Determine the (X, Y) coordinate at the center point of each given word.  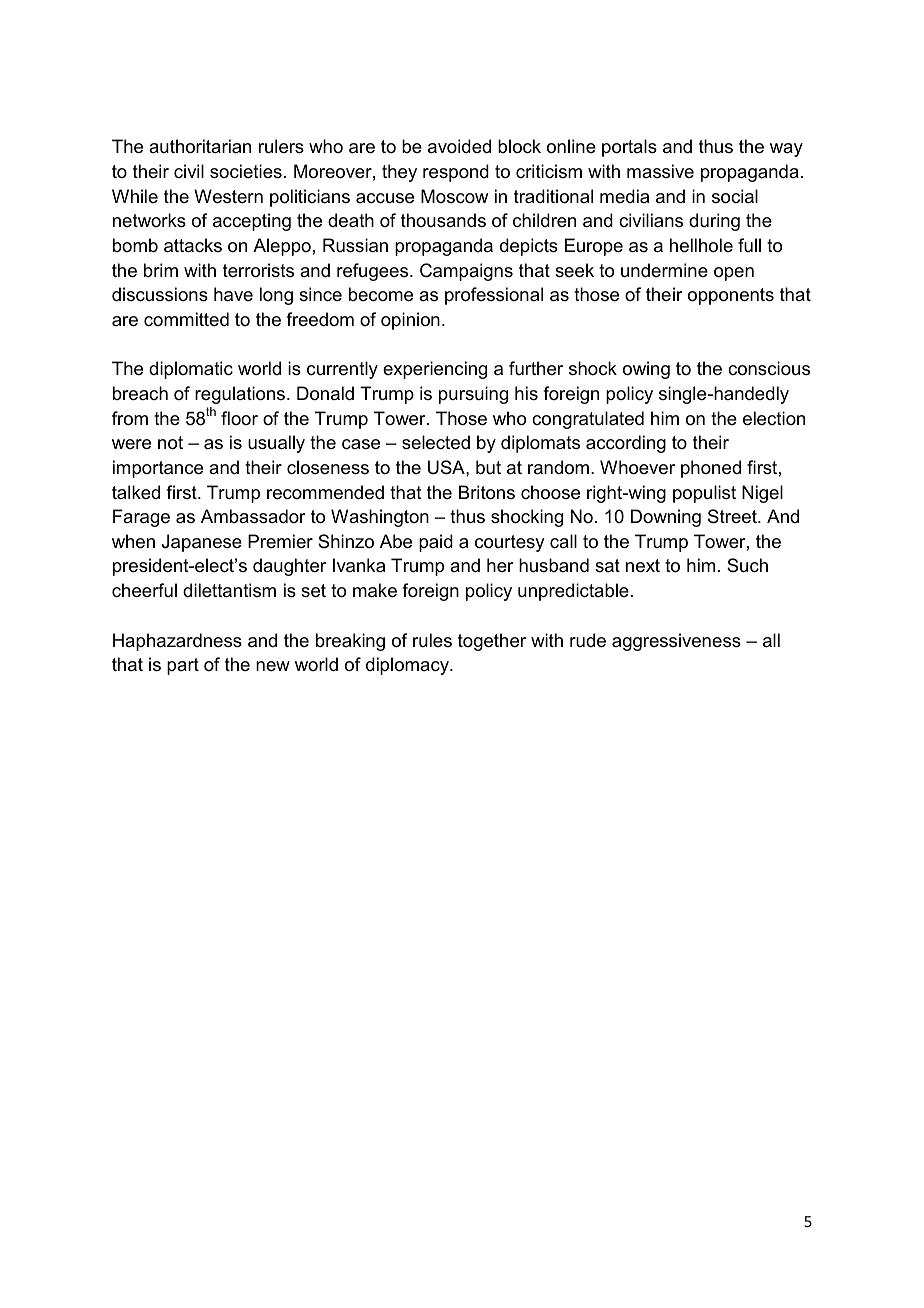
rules (432, 640)
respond (456, 173)
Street (733, 516)
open (734, 274)
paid (436, 543)
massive (660, 171)
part (183, 666)
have (233, 294)
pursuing (473, 395)
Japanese (202, 543)
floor (239, 418)
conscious (769, 368)
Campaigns (466, 272)
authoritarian (200, 146)
